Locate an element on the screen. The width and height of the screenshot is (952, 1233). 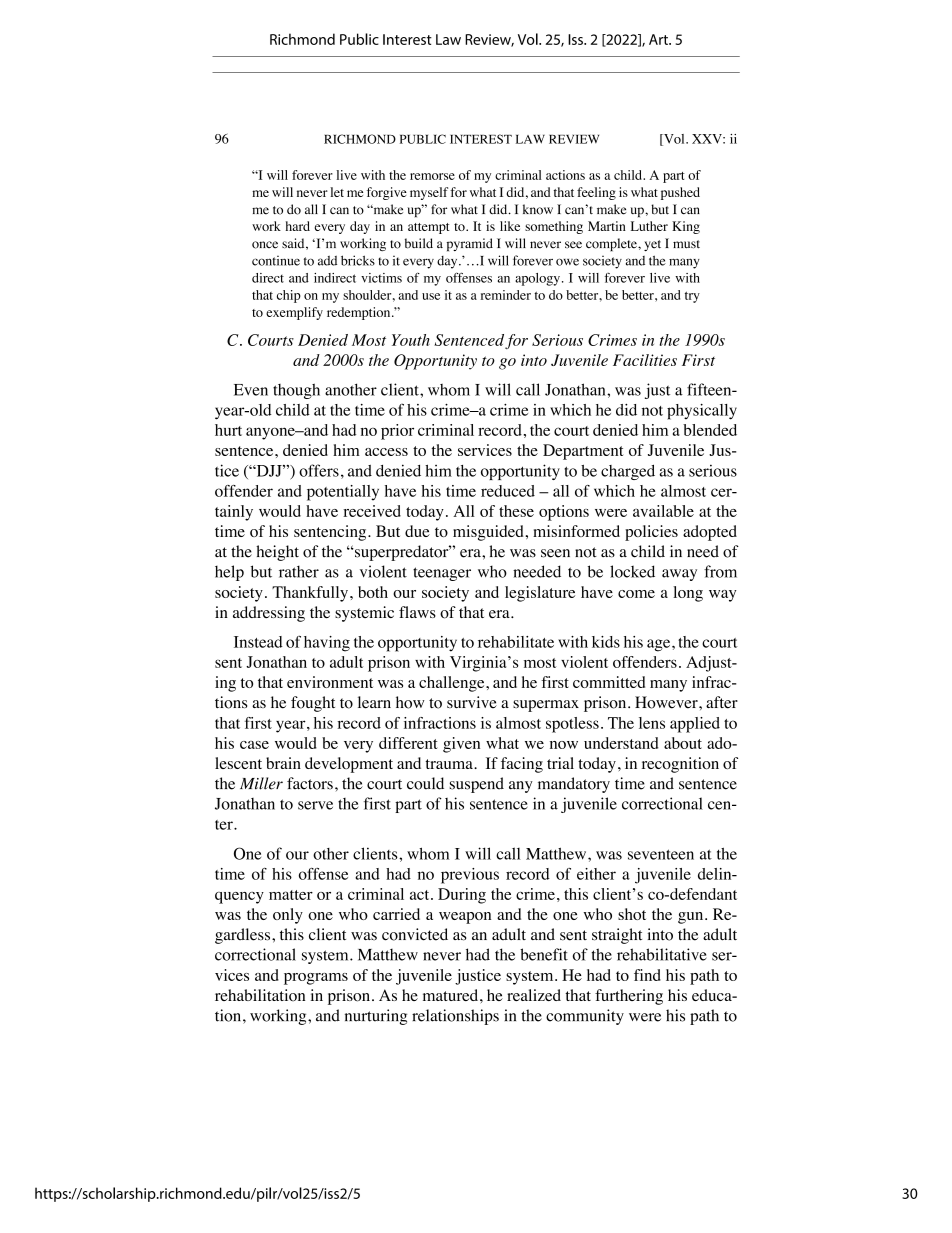
pushed is located at coordinates (680, 193).
